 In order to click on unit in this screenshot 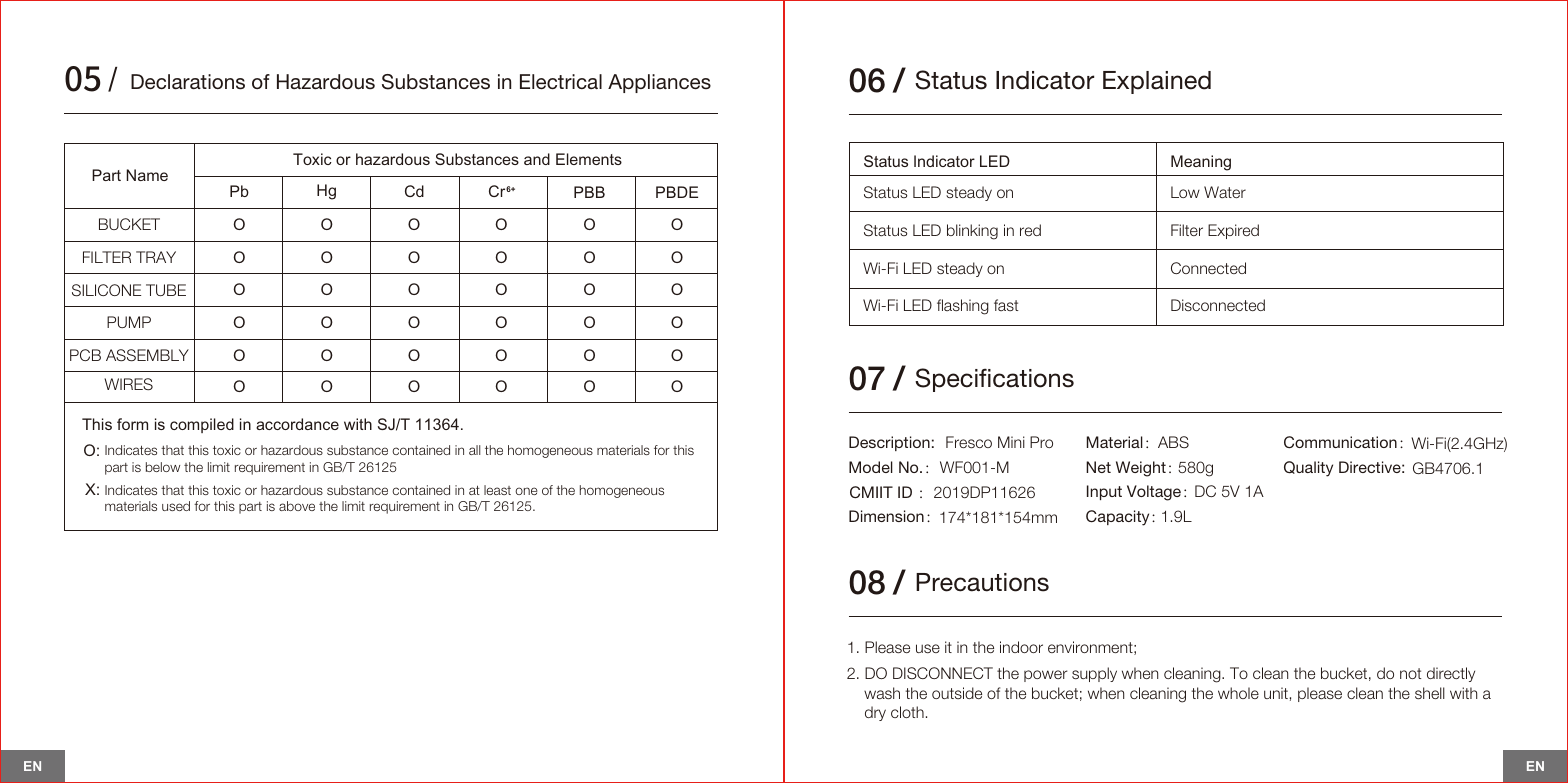, I will do `click(1276, 693)`.
